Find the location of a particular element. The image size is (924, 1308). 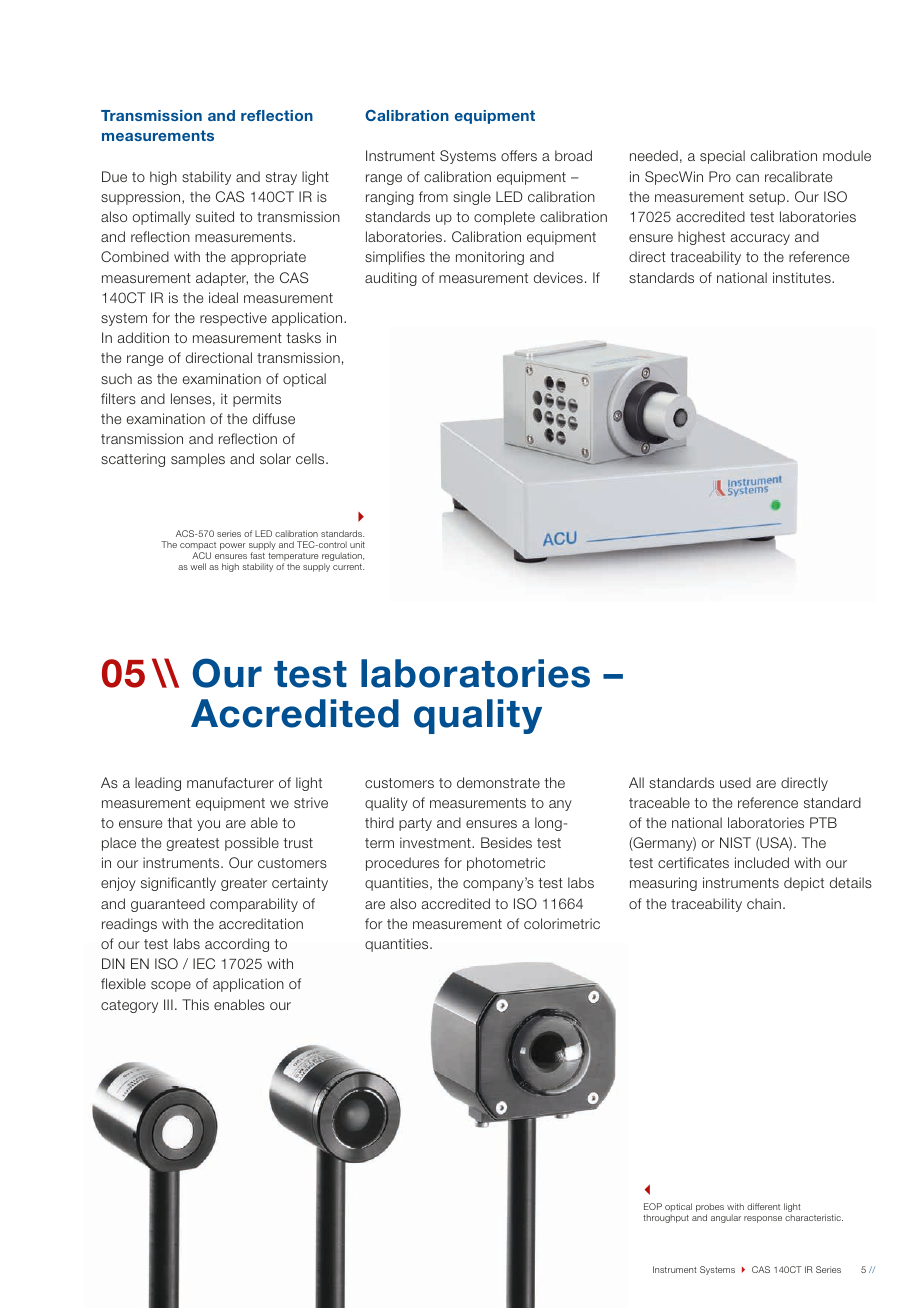

setup is located at coordinates (767, 198).
